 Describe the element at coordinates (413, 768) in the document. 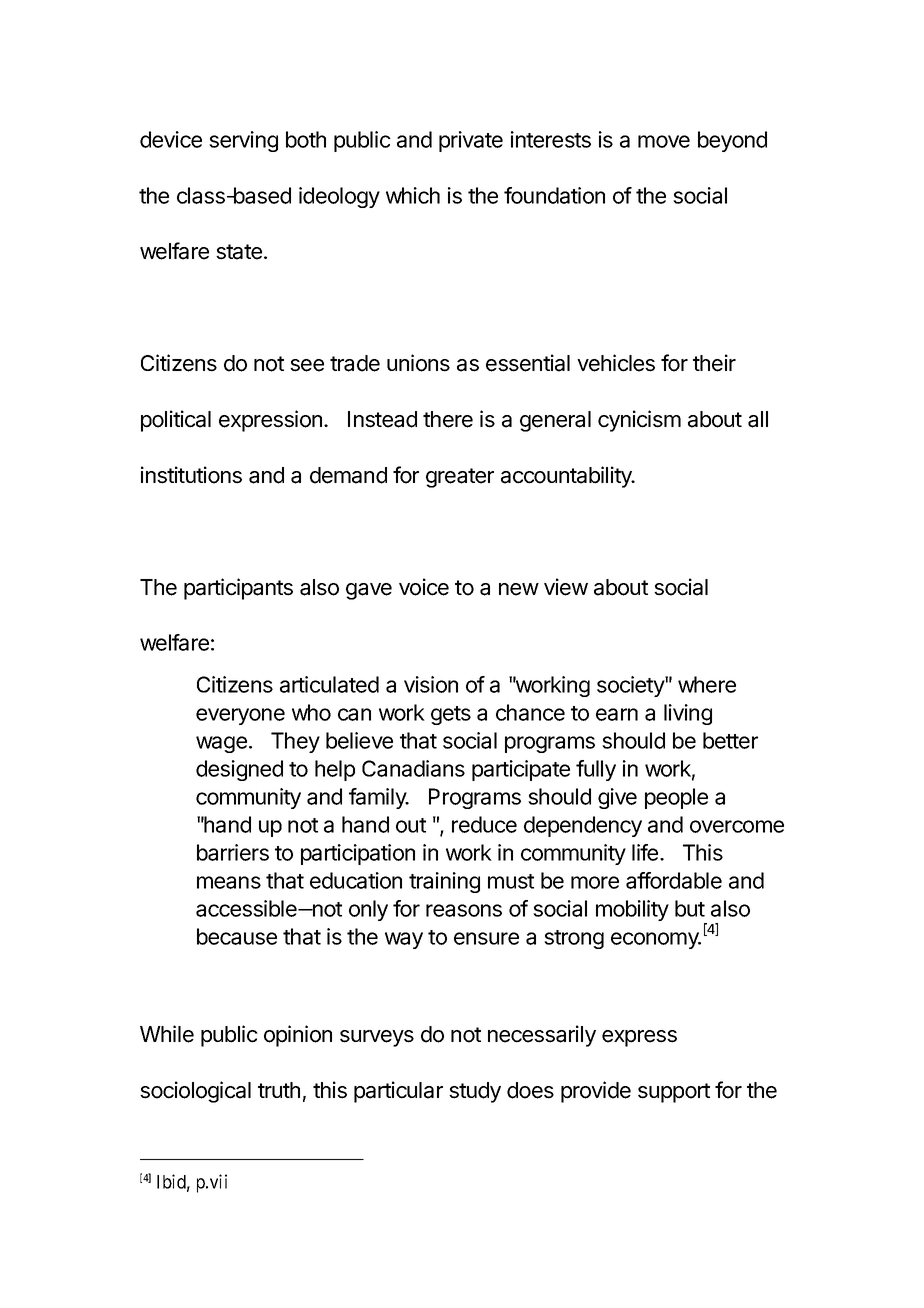

I see `Canadians` at that location.
